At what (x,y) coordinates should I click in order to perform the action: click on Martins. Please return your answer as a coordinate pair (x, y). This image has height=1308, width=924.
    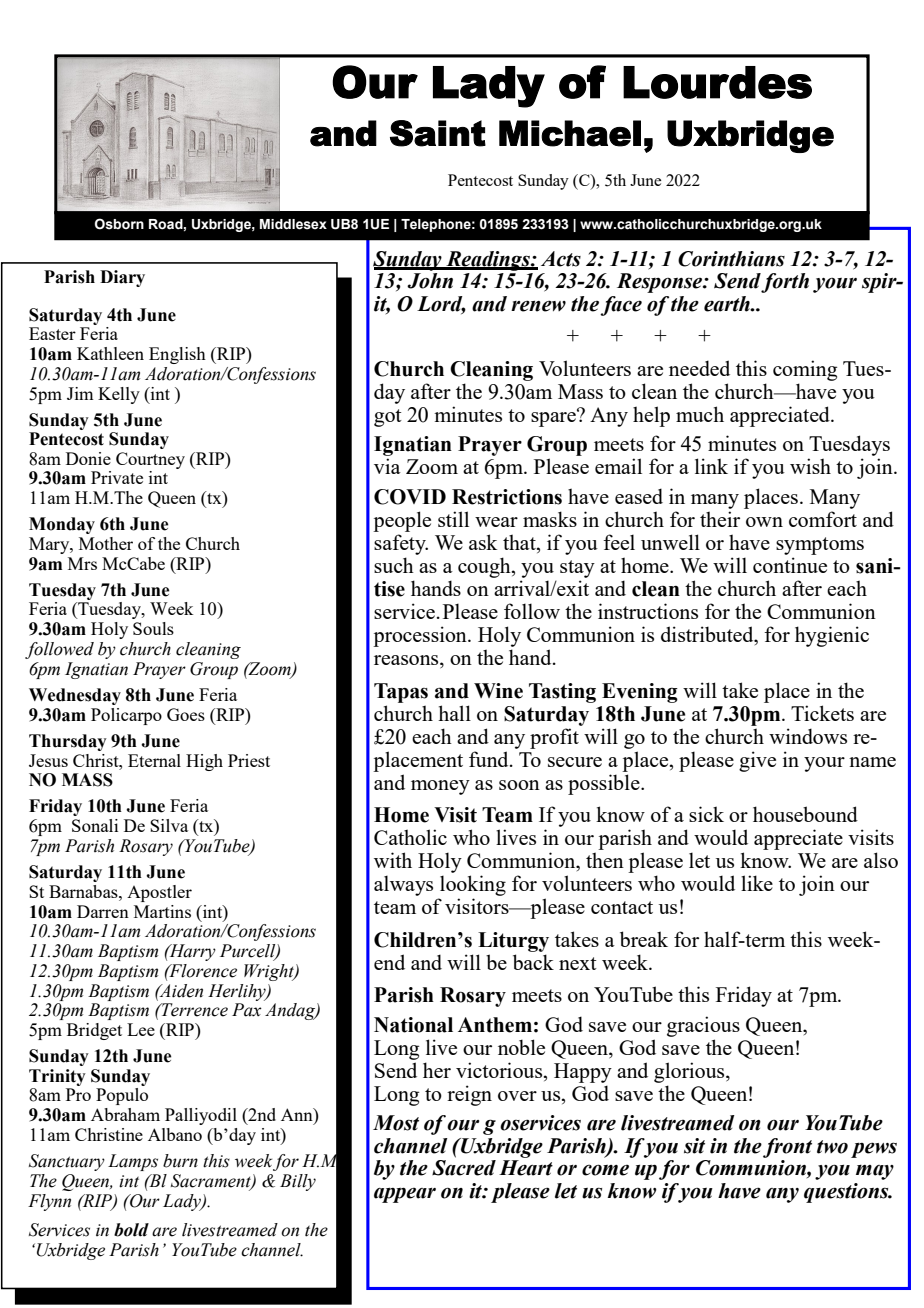
    Looking at the image, I should click on (162, 911).
